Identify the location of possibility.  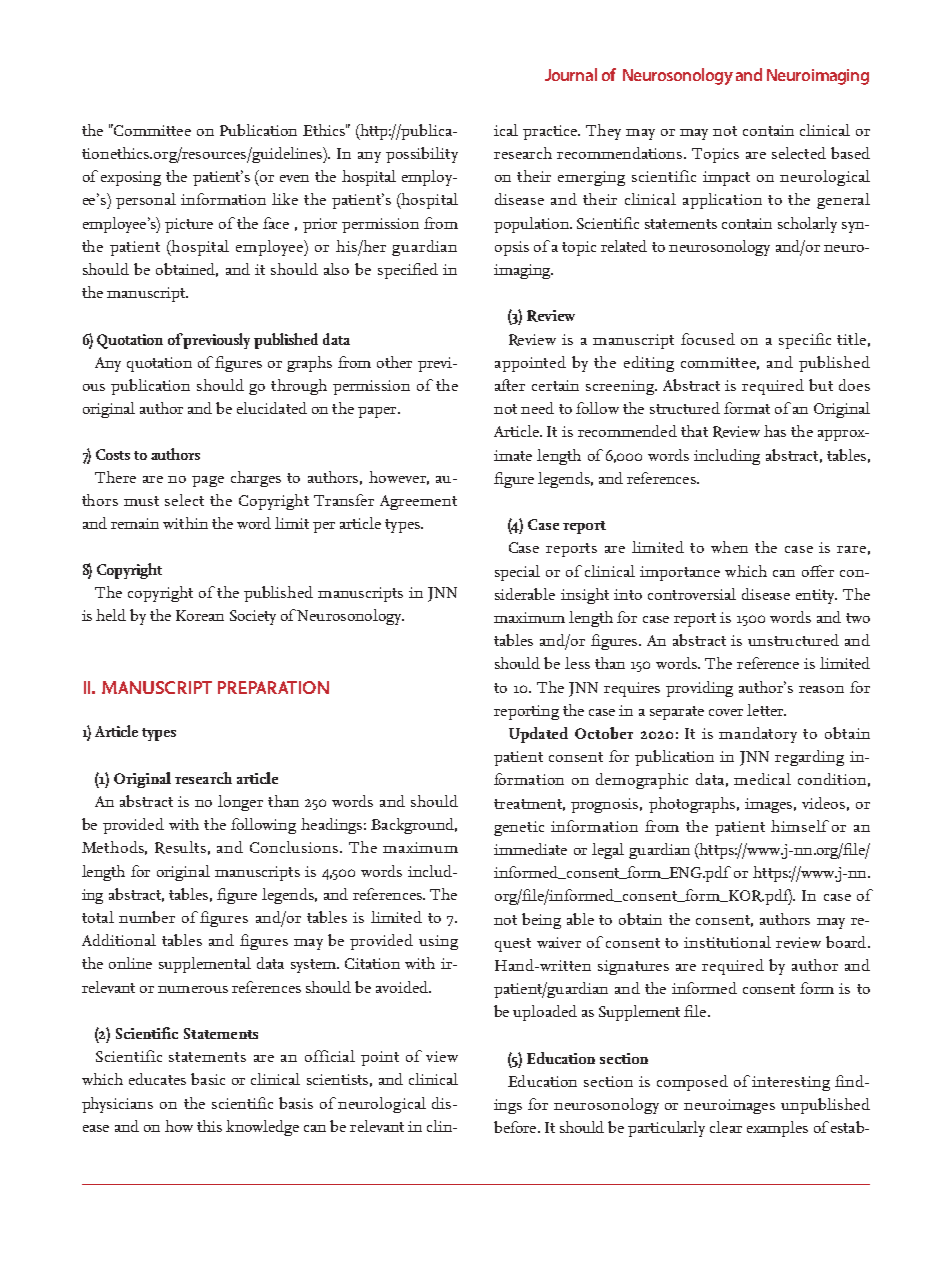
(422, 155).
